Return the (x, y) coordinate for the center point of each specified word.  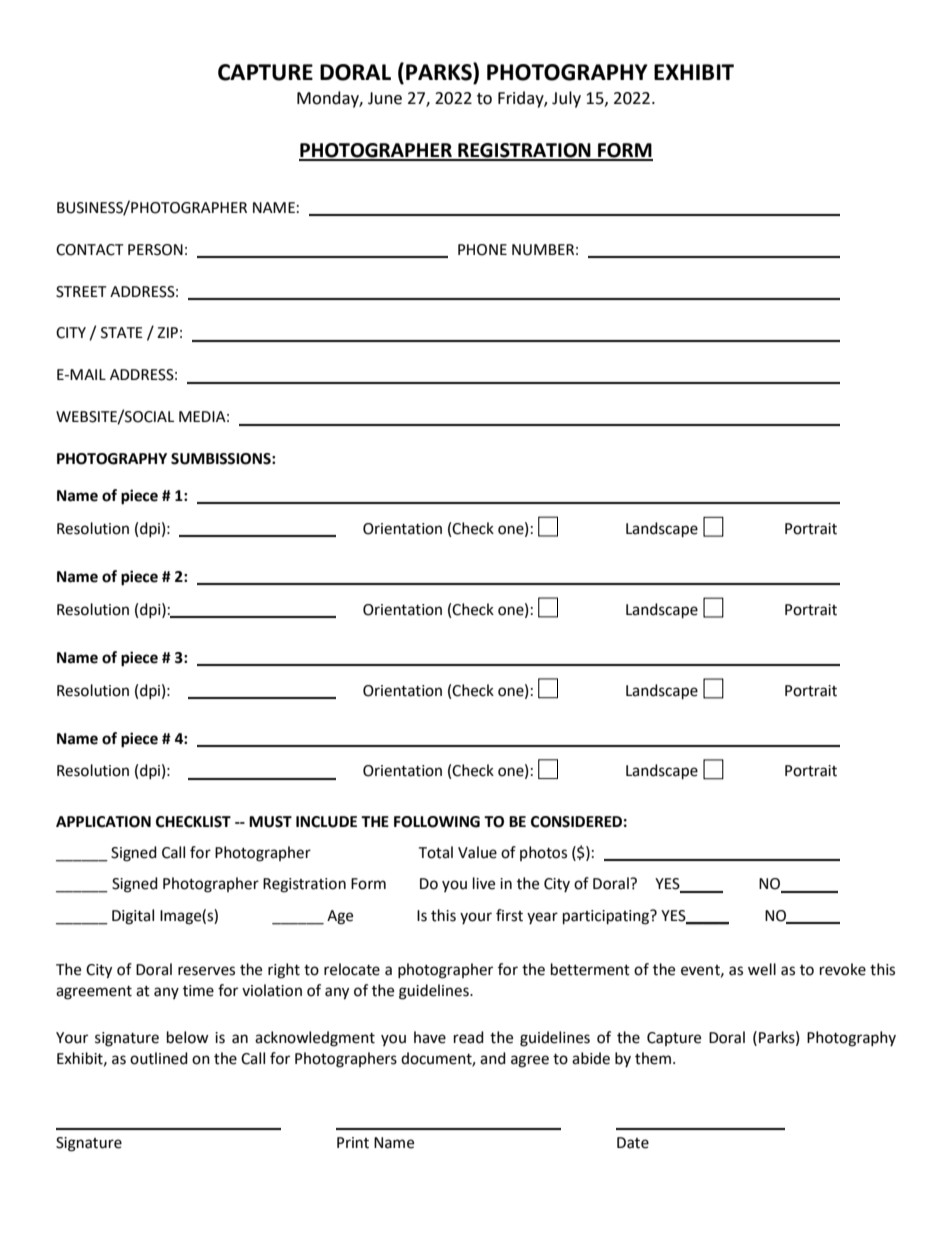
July (566, 99)
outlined (159, 1058)
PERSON (155, 250)
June (385, 98)
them (653, 1058)
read (469, 1037)
